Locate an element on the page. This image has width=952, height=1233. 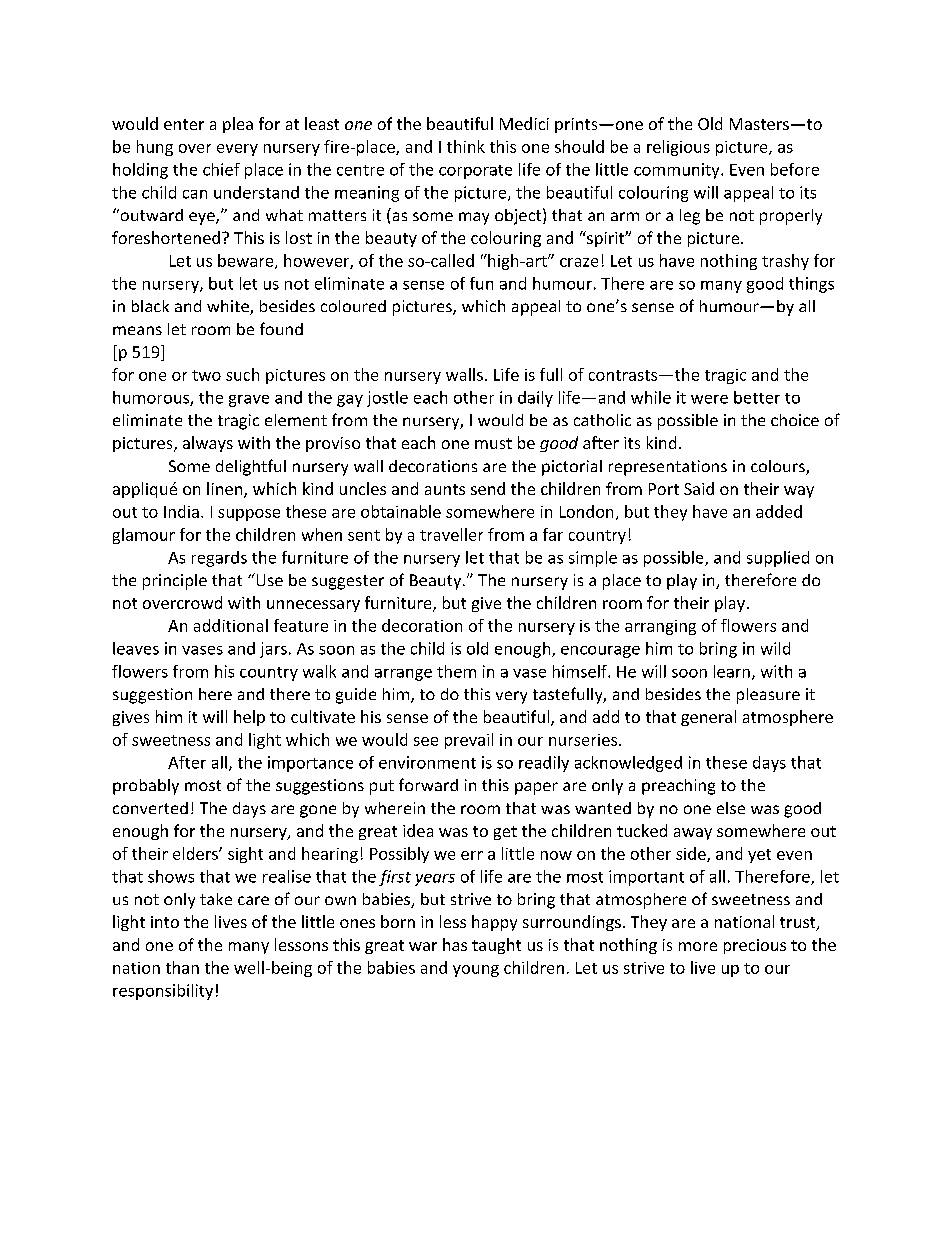
young is located at coordinates (476, 971).
